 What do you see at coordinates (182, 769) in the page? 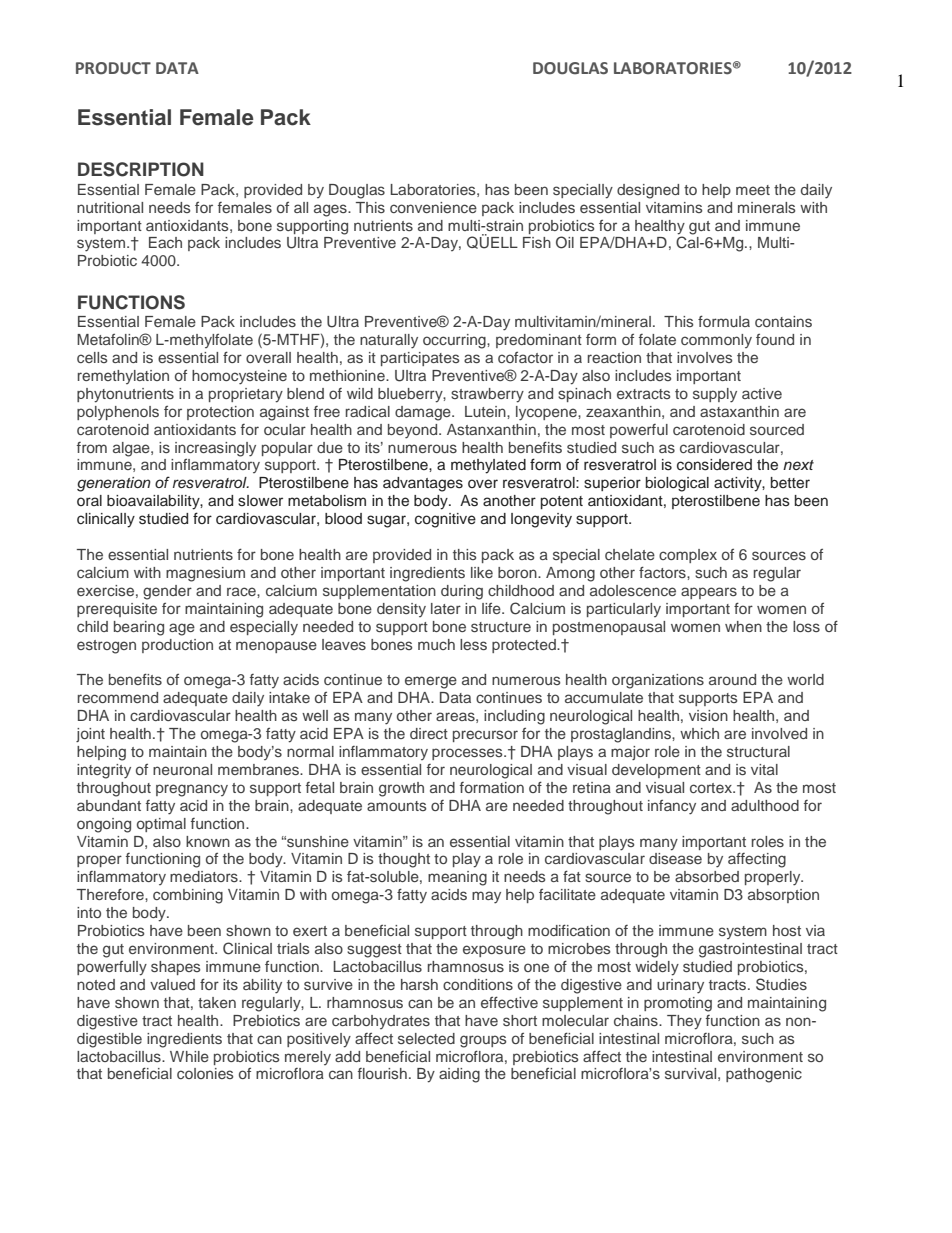
I see `neuronal` at bounding box center [182, 769].
